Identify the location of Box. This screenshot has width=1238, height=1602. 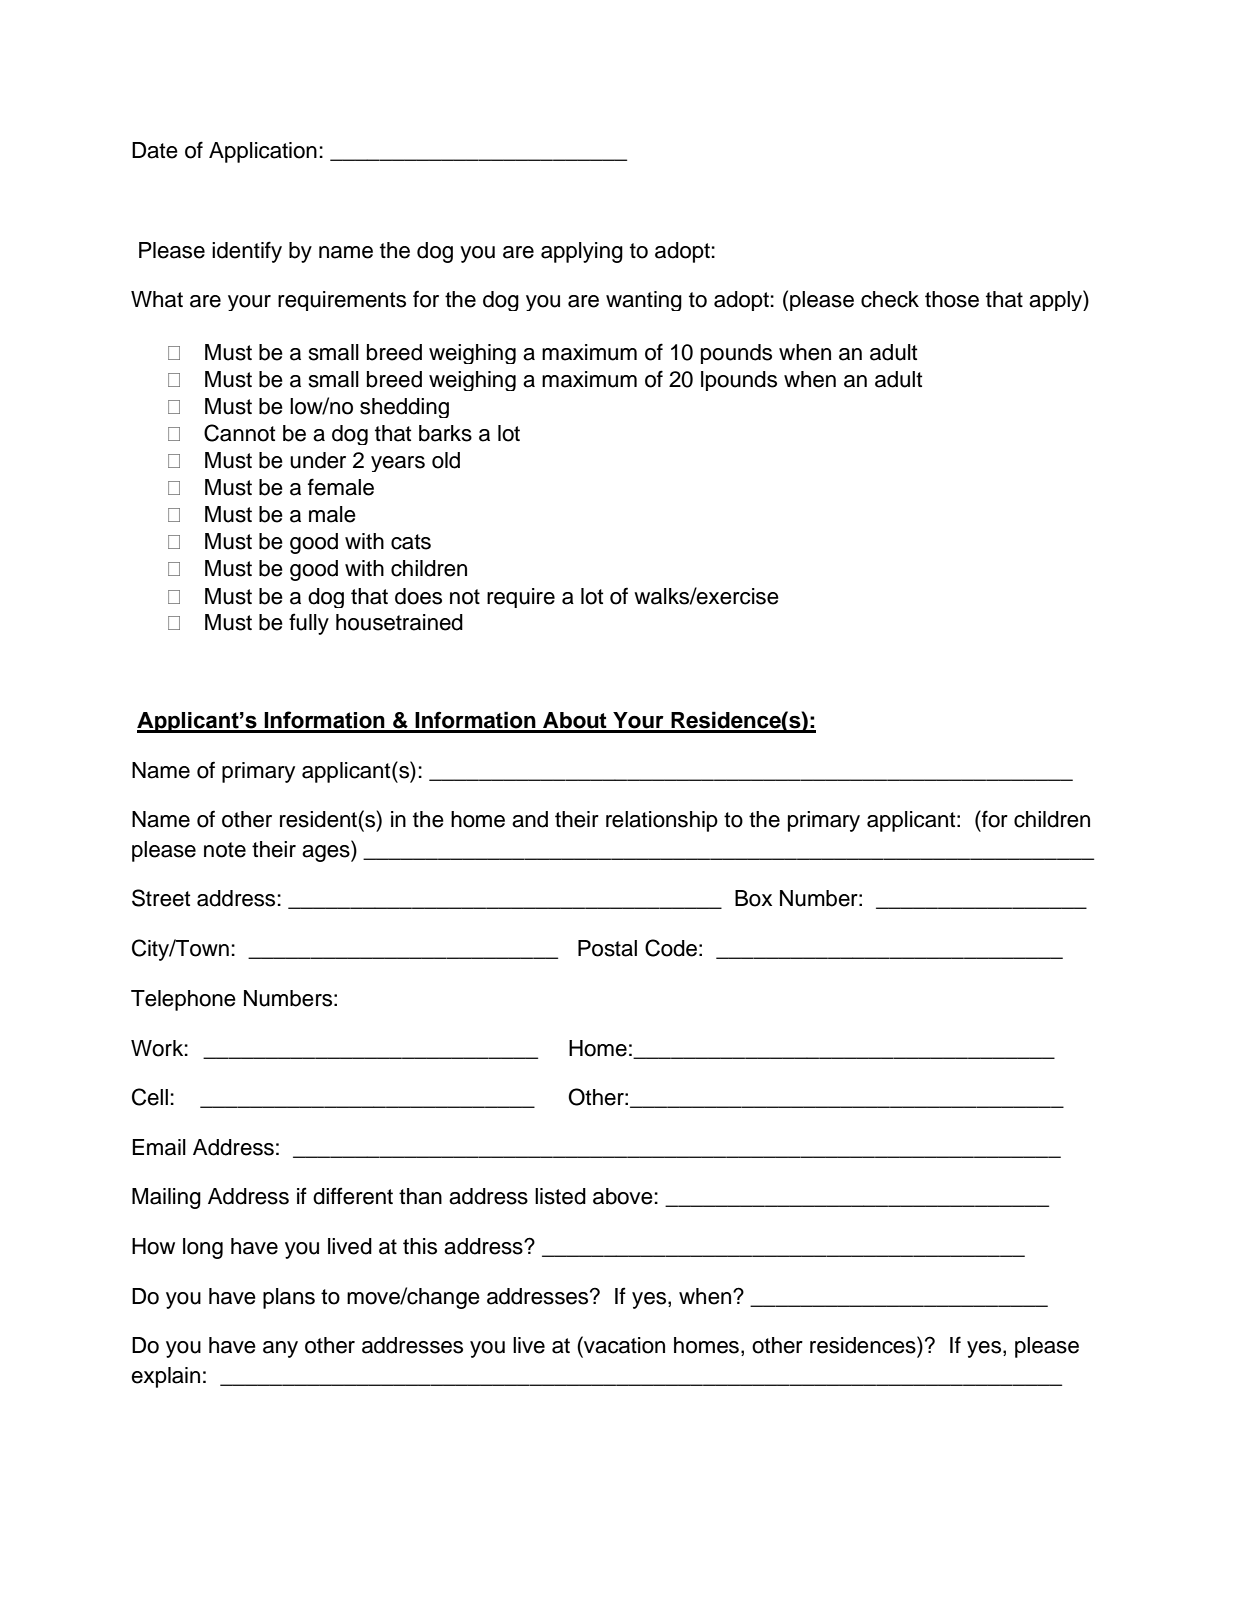
(753, 898).
